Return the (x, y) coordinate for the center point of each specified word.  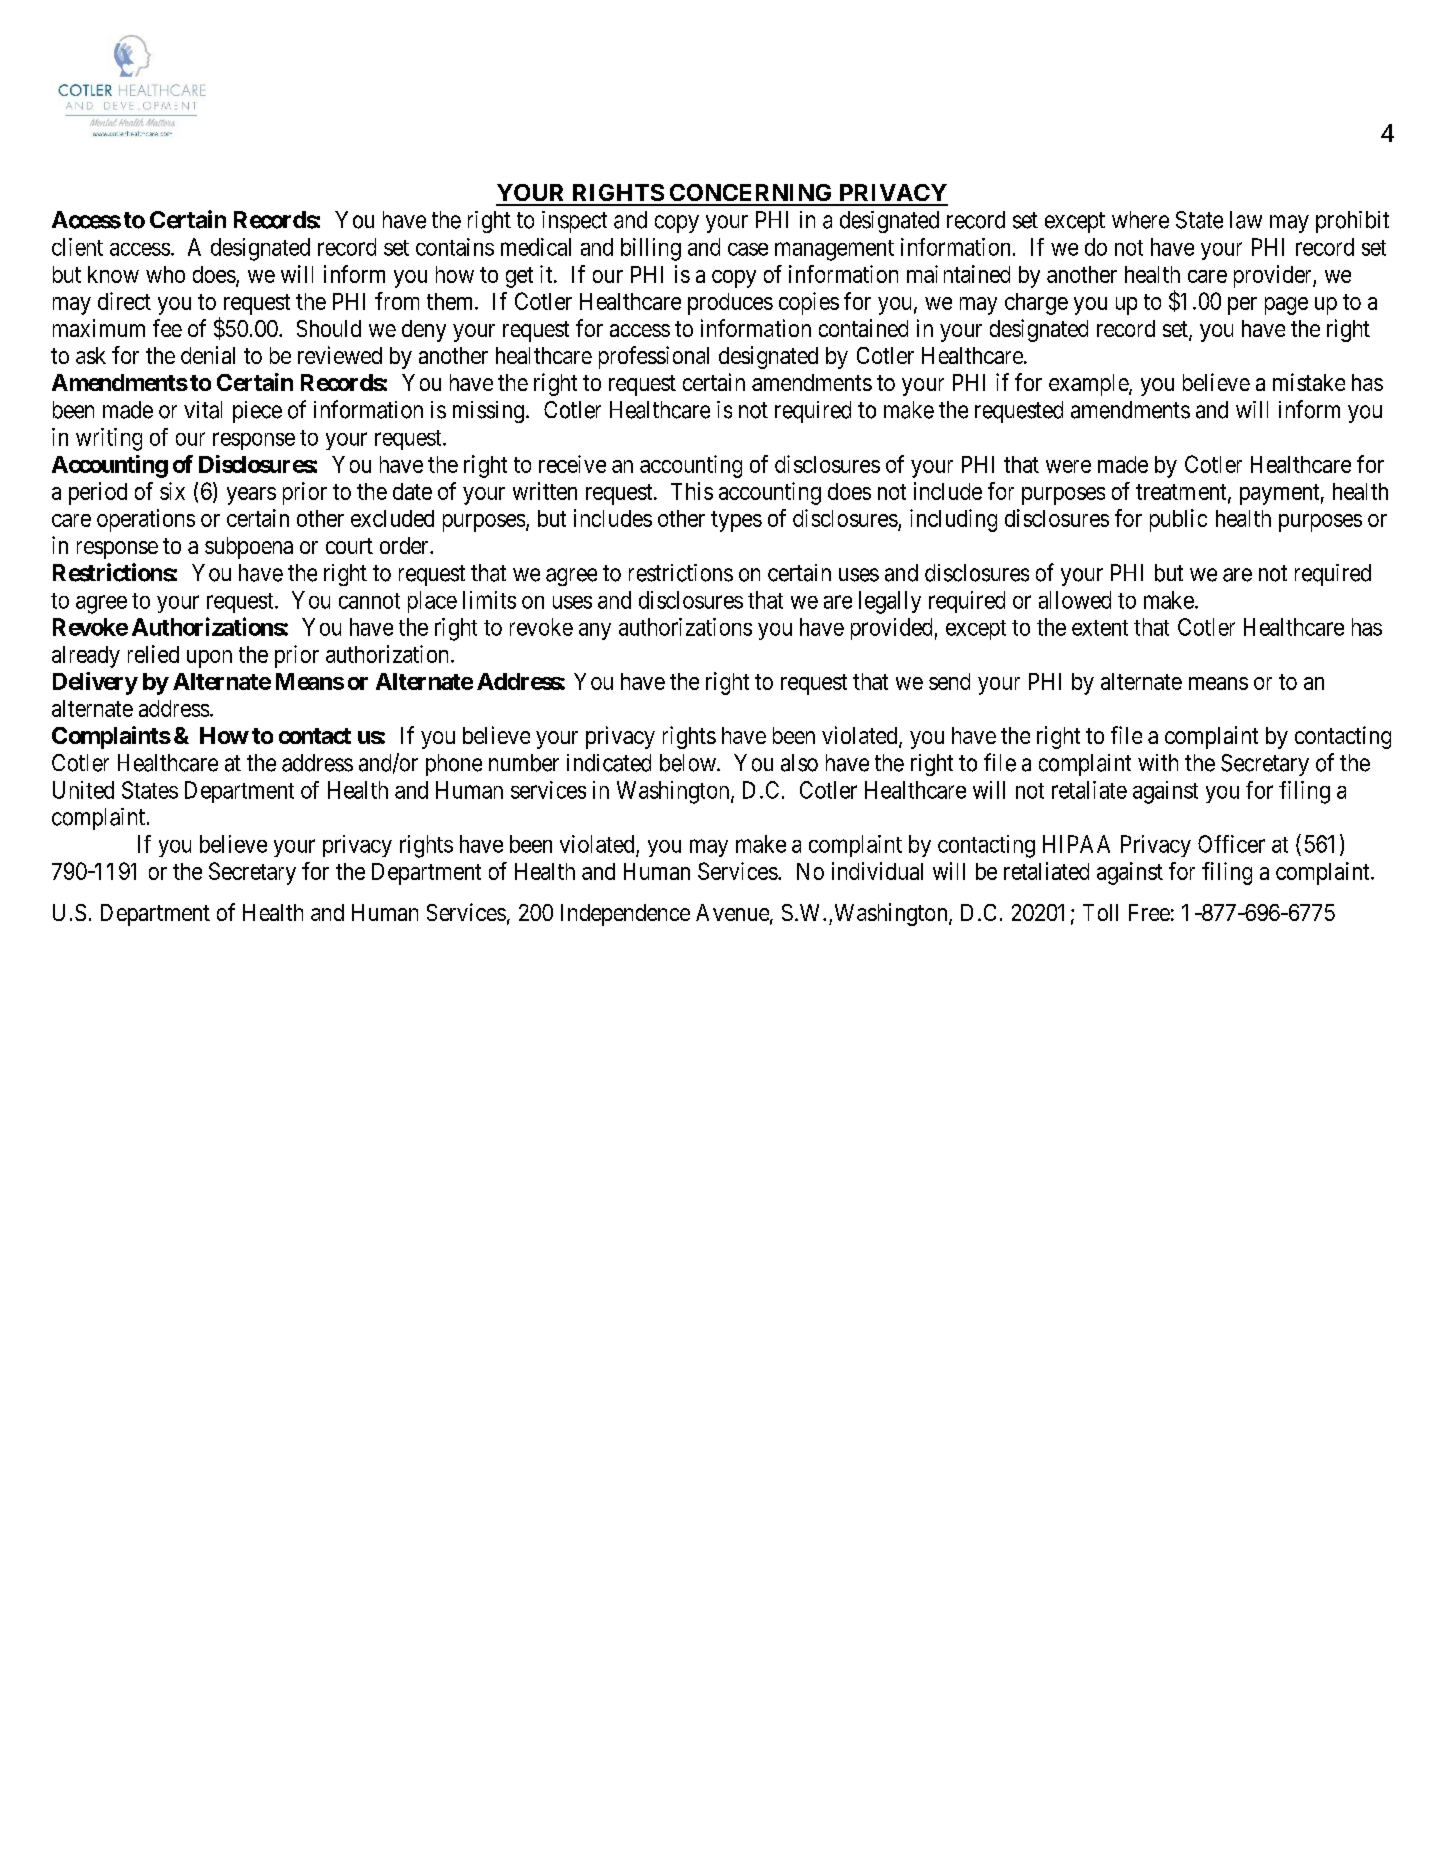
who (165, 274)
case (748, 249)
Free (1149, 912)
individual (877, 871)
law (1246, 220)
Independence (625, 915)
